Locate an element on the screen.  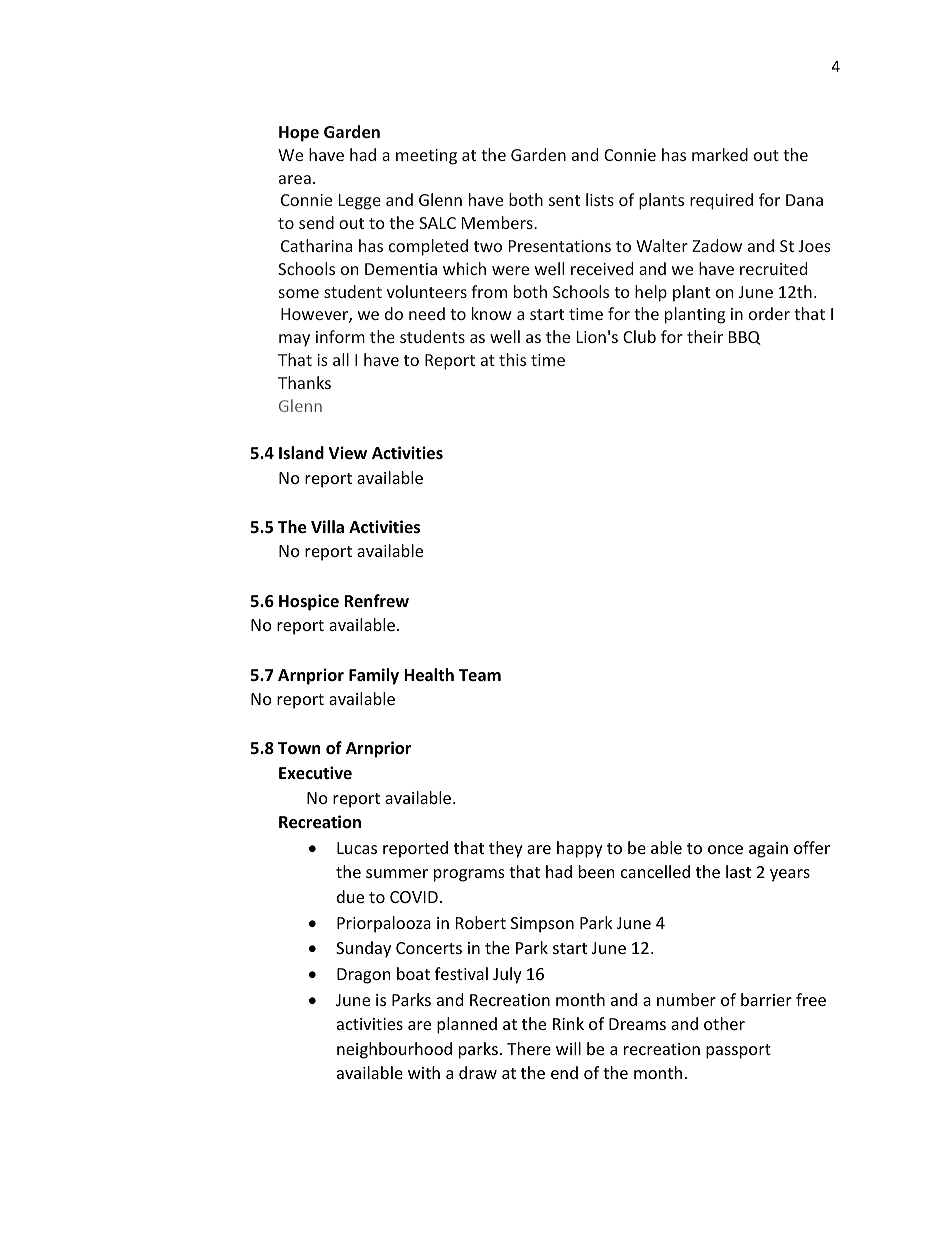
lists is located at coordinates (600, 199).
